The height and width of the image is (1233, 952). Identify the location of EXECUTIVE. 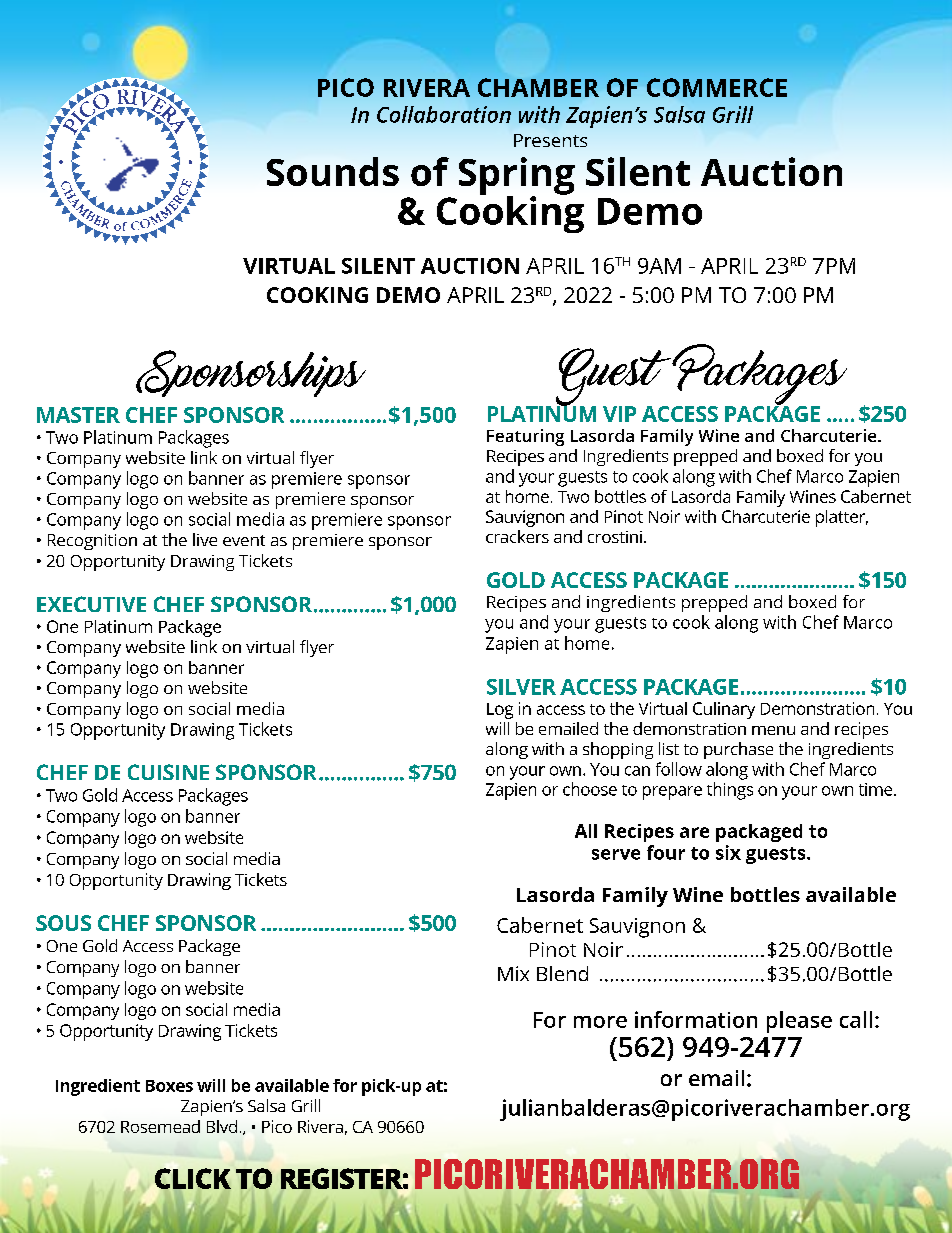
(91, 604).
